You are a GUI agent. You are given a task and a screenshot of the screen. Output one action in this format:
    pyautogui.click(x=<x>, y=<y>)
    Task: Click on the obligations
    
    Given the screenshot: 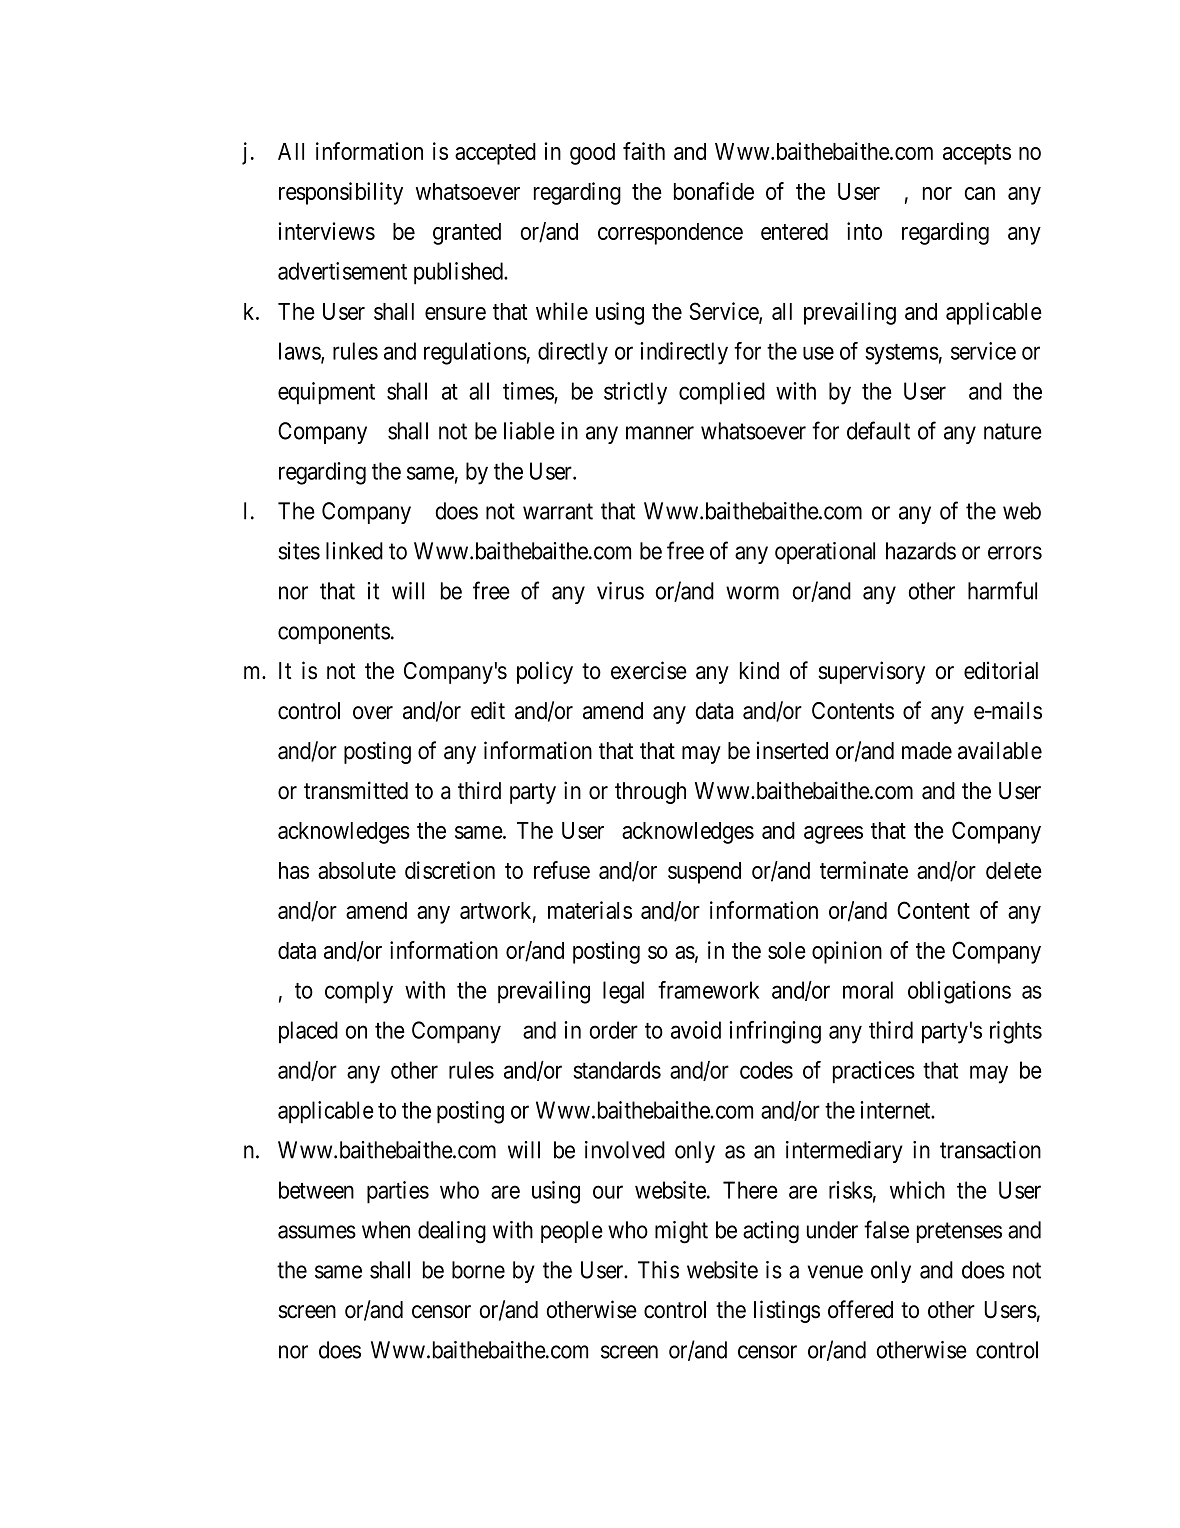 What is the action you would take?
    pyautogui.click(x=959, y=992)
